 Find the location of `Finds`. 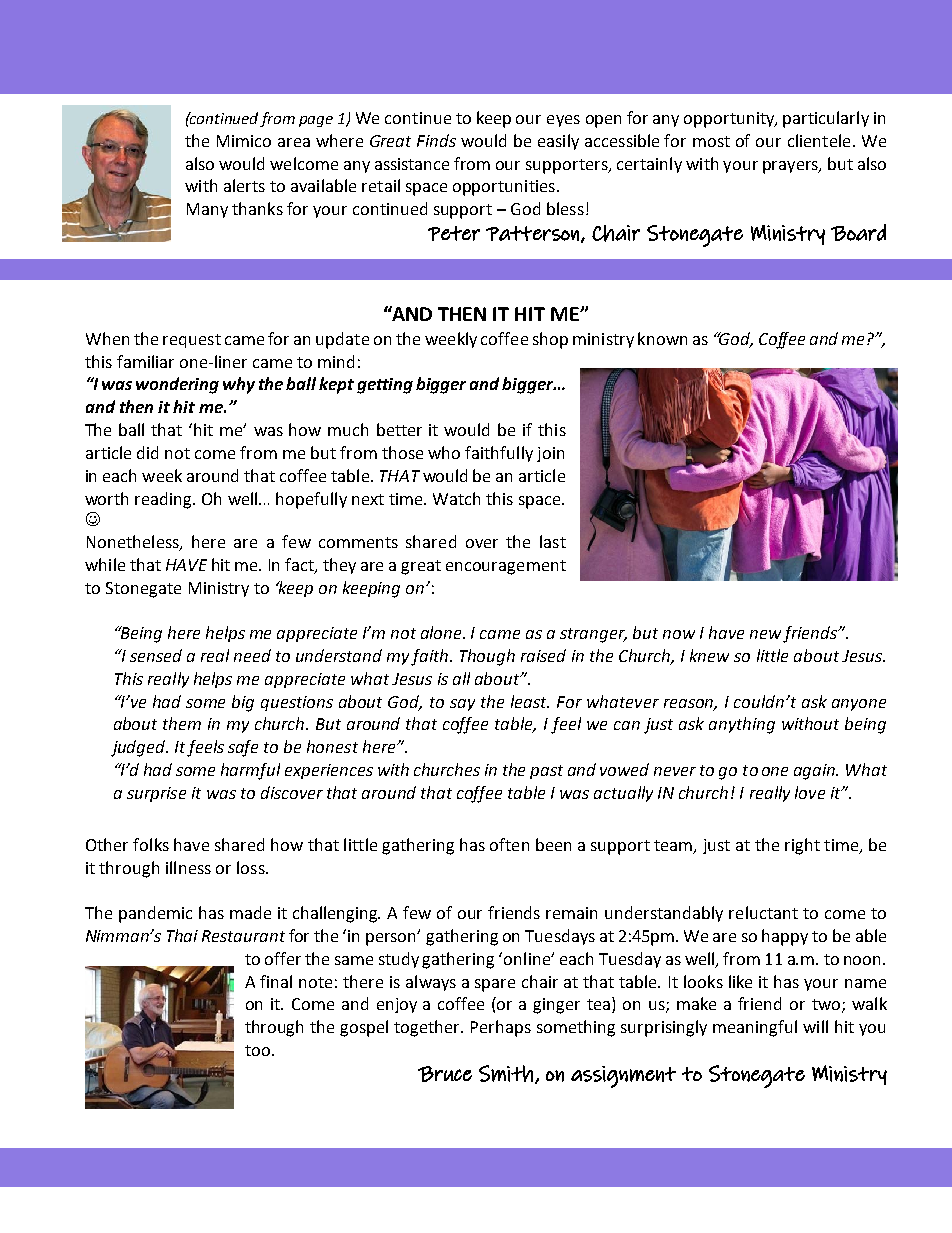

Finds is located at coordinates (436, 140).
